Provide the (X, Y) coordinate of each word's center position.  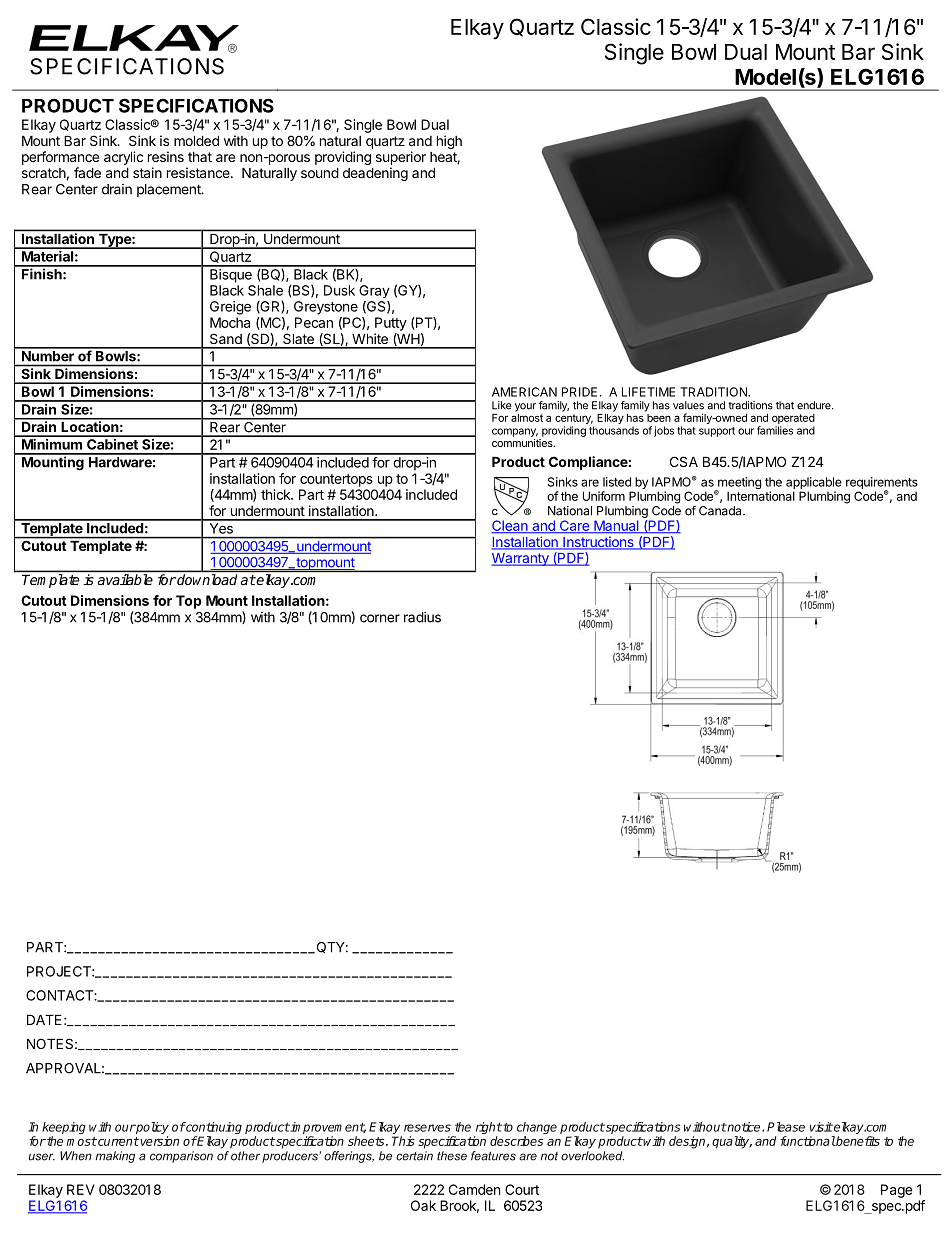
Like (502, 405)
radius (422, 617)
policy (152, 1129)
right (488, 1129)
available (125, 579)
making (115, 1157)
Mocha (230, 322)
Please (786, 1127)
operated (793, 419)
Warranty (521, 559)
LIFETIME (648, 392)
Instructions (598, 543)
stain (147, 172)
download (207, 579)
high (449, 142)
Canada (721, 511)
